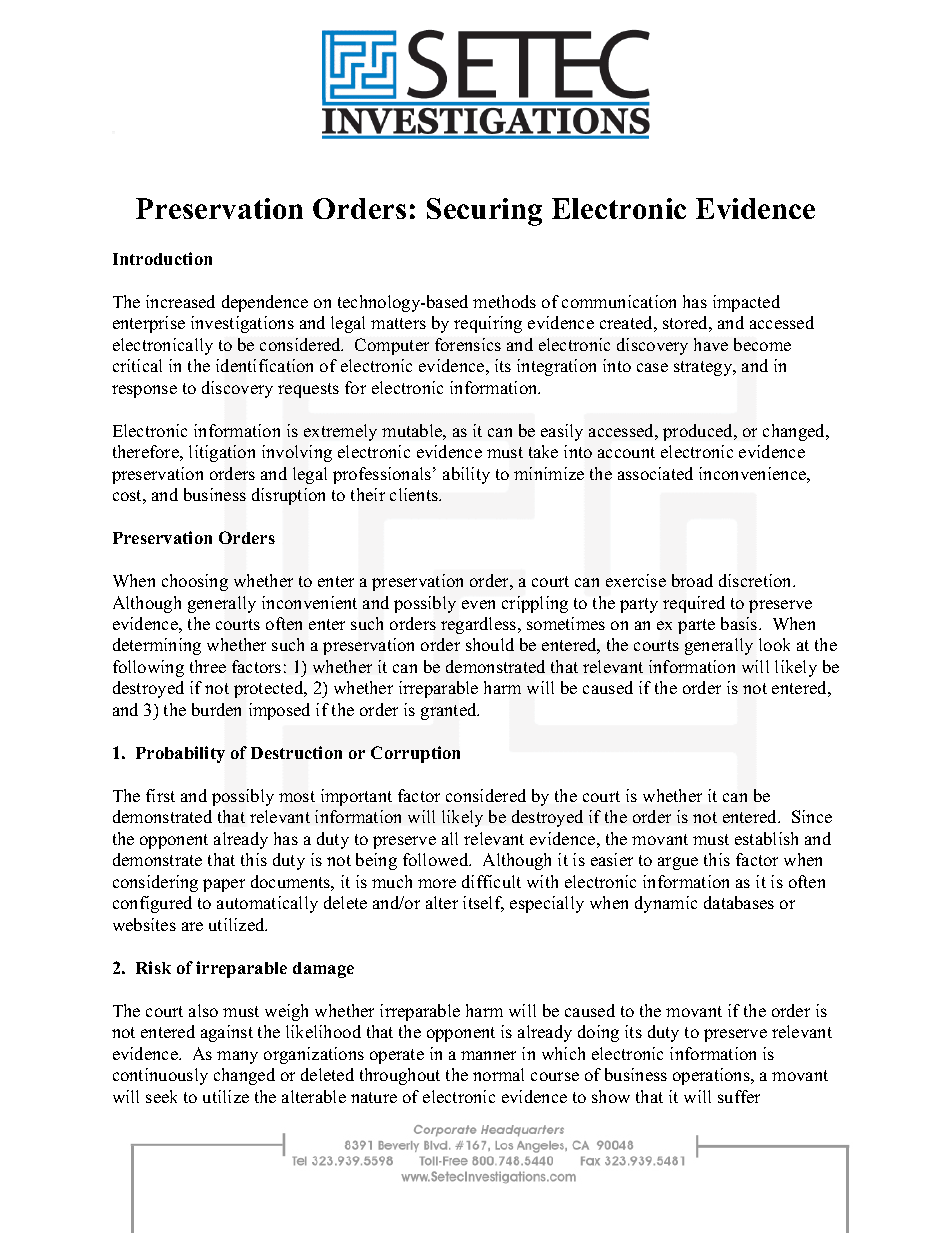 This image has height=1233, width=952. I want to click on granted, so click(450, 711).
